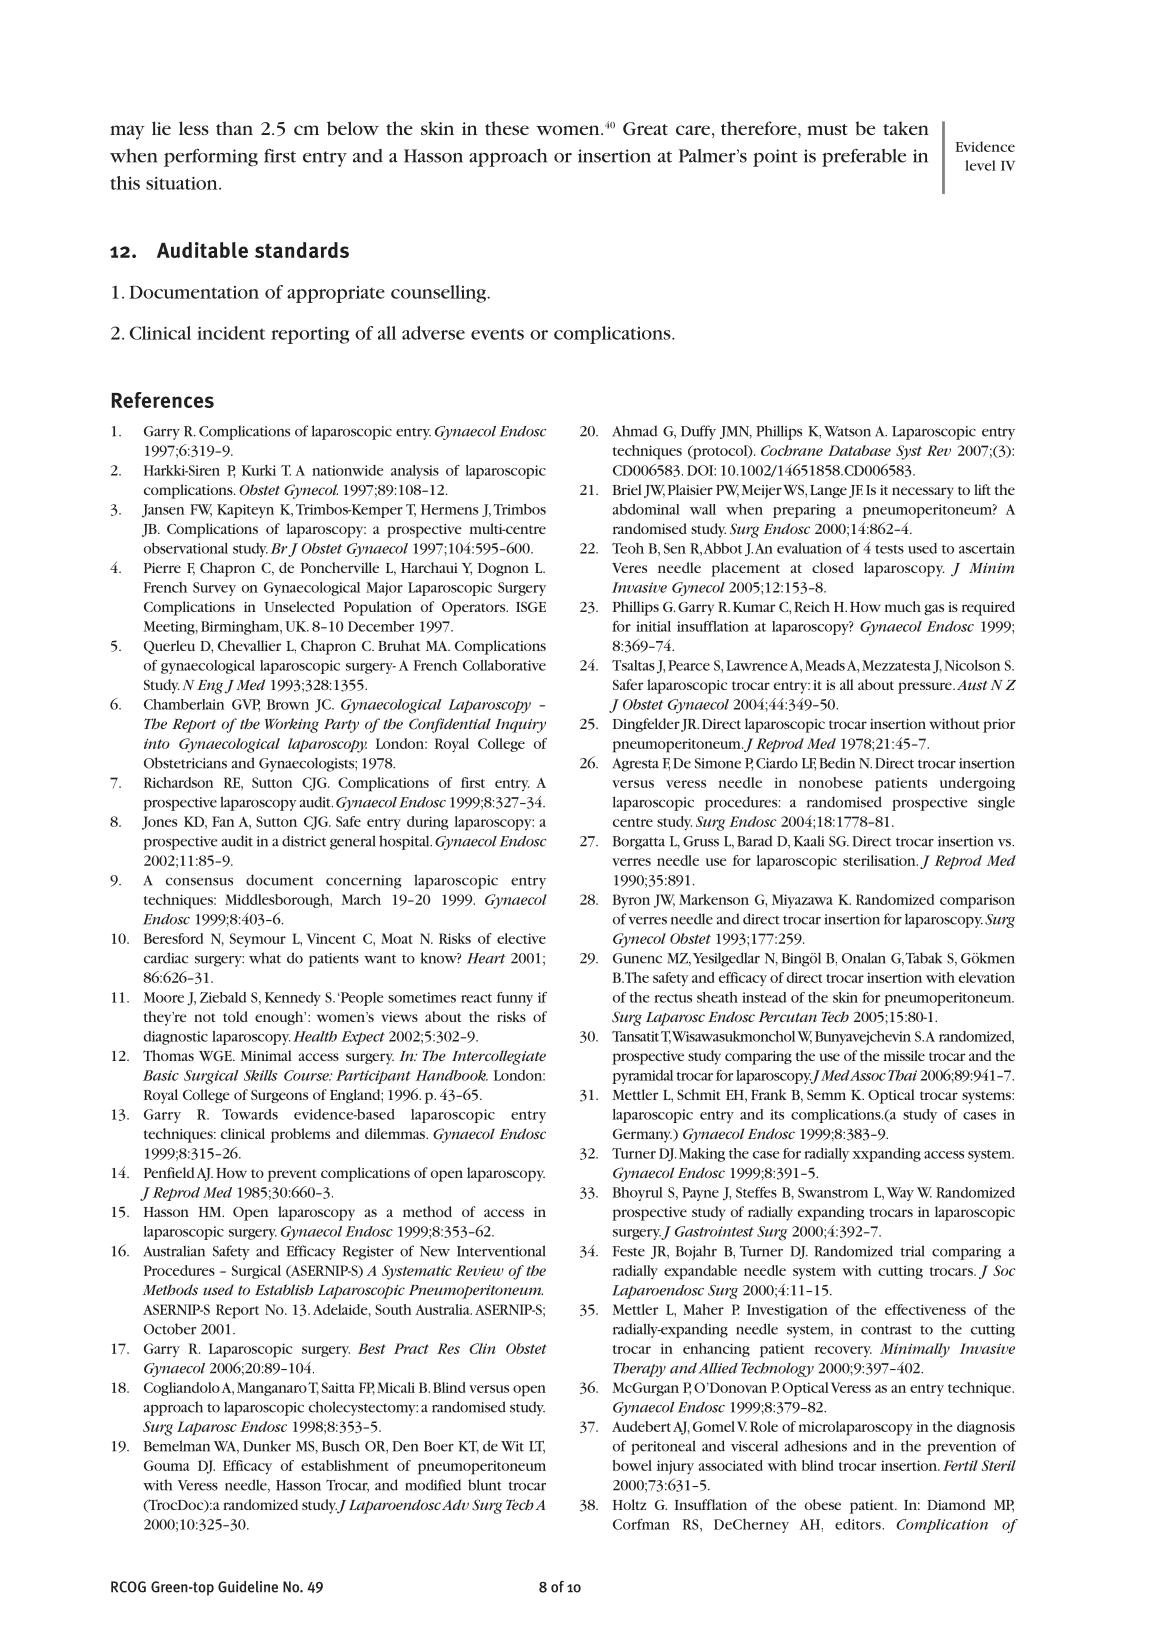 Image resolution: width=1159 pixels, height=1640 pixels. What do you see at coordinates (214, 589) in the screenshot?
I see `Survey` at bounding box center [214, 589].
